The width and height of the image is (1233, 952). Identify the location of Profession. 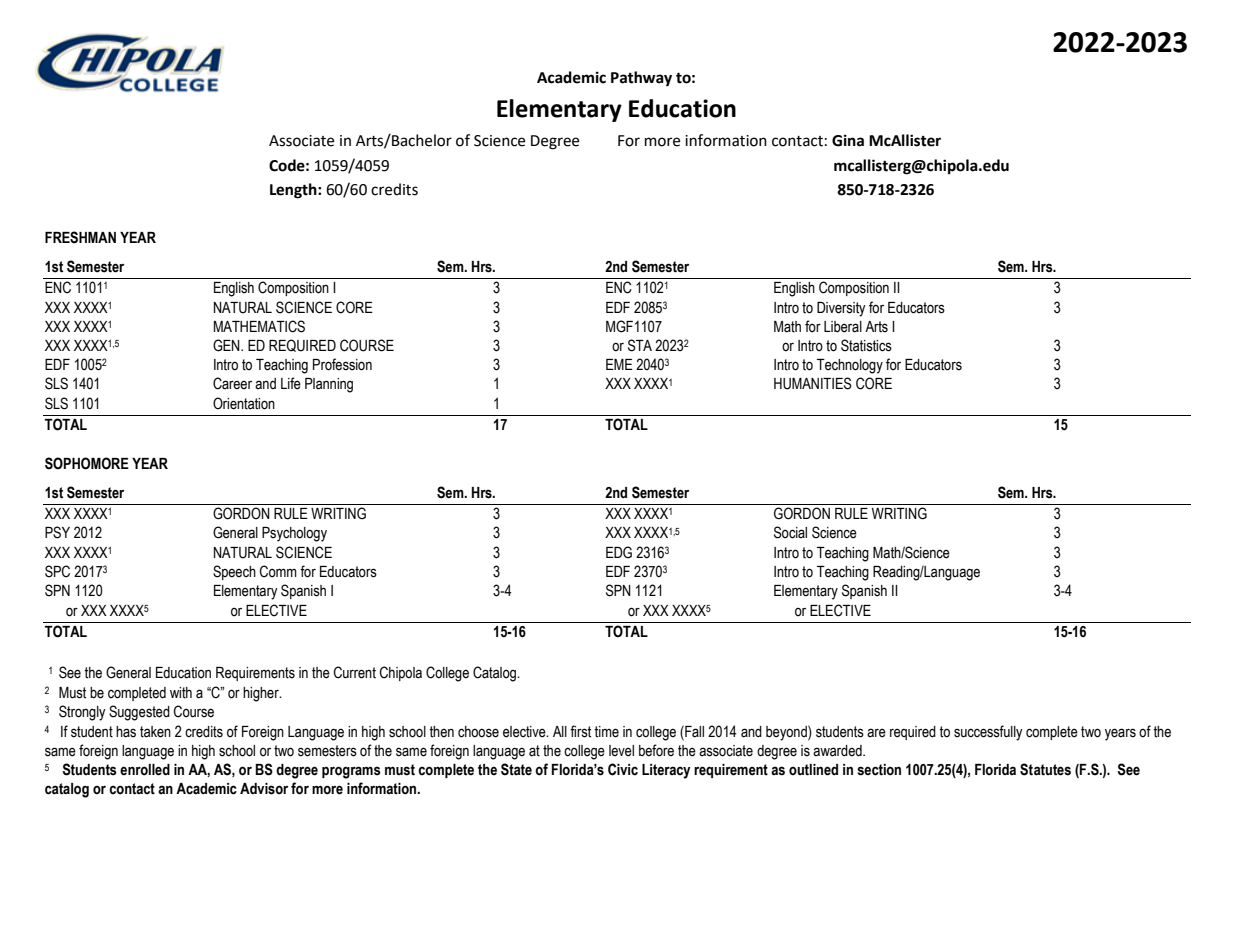
(342, 364).
